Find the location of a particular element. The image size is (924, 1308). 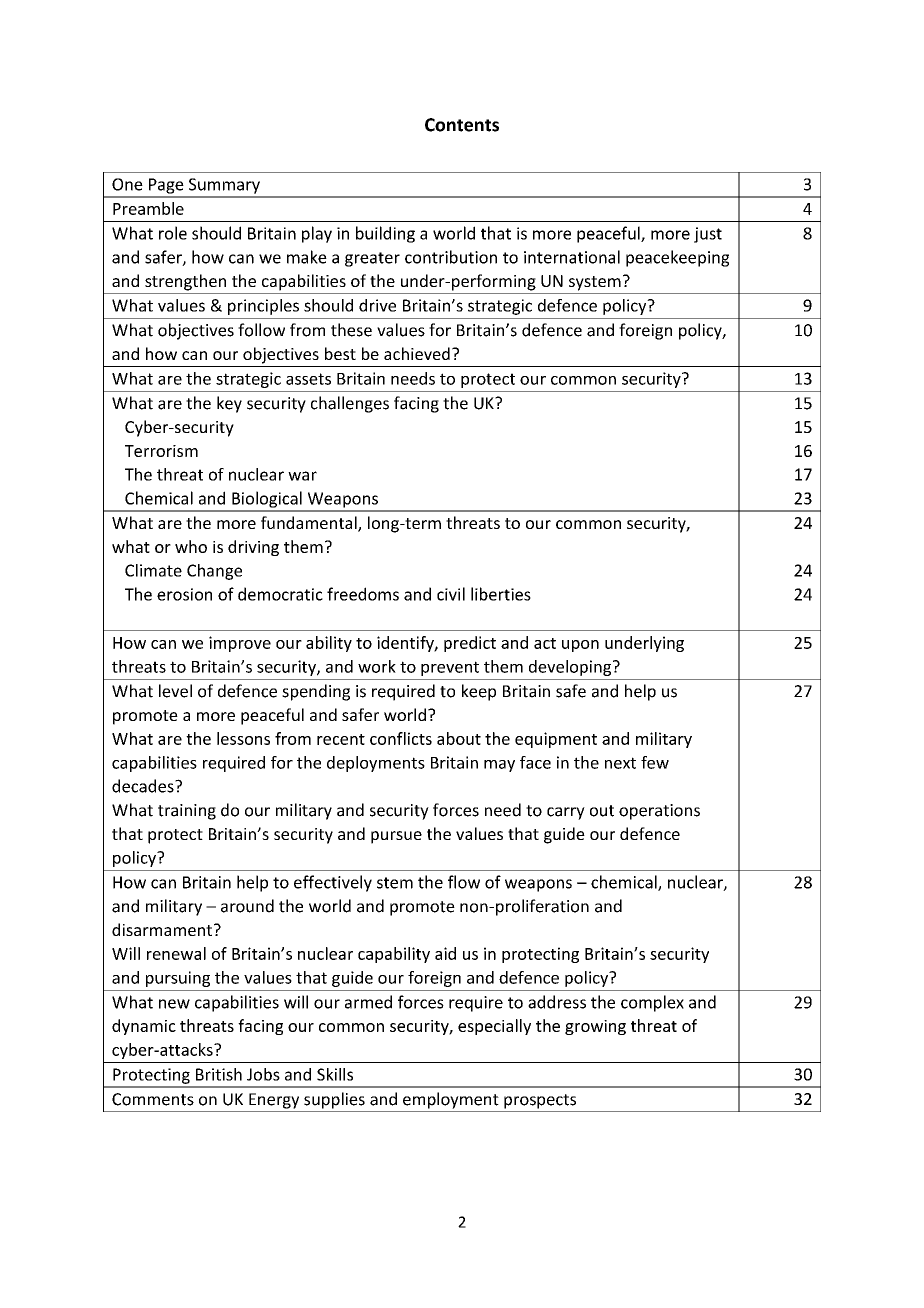

liberties is located at coordinates (501, 594).
